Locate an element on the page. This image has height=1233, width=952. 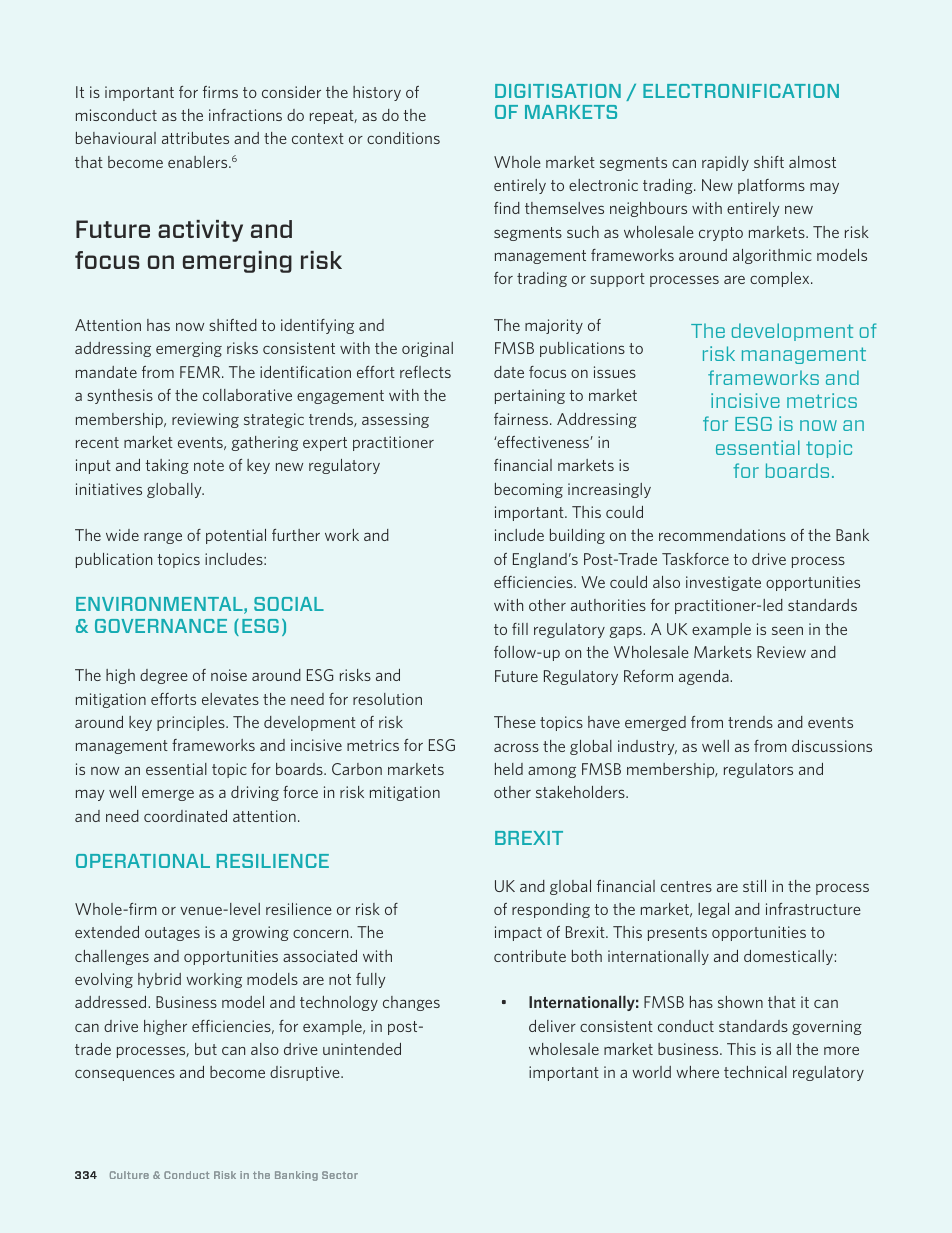
regulators is located at coordinates (758, 770).
